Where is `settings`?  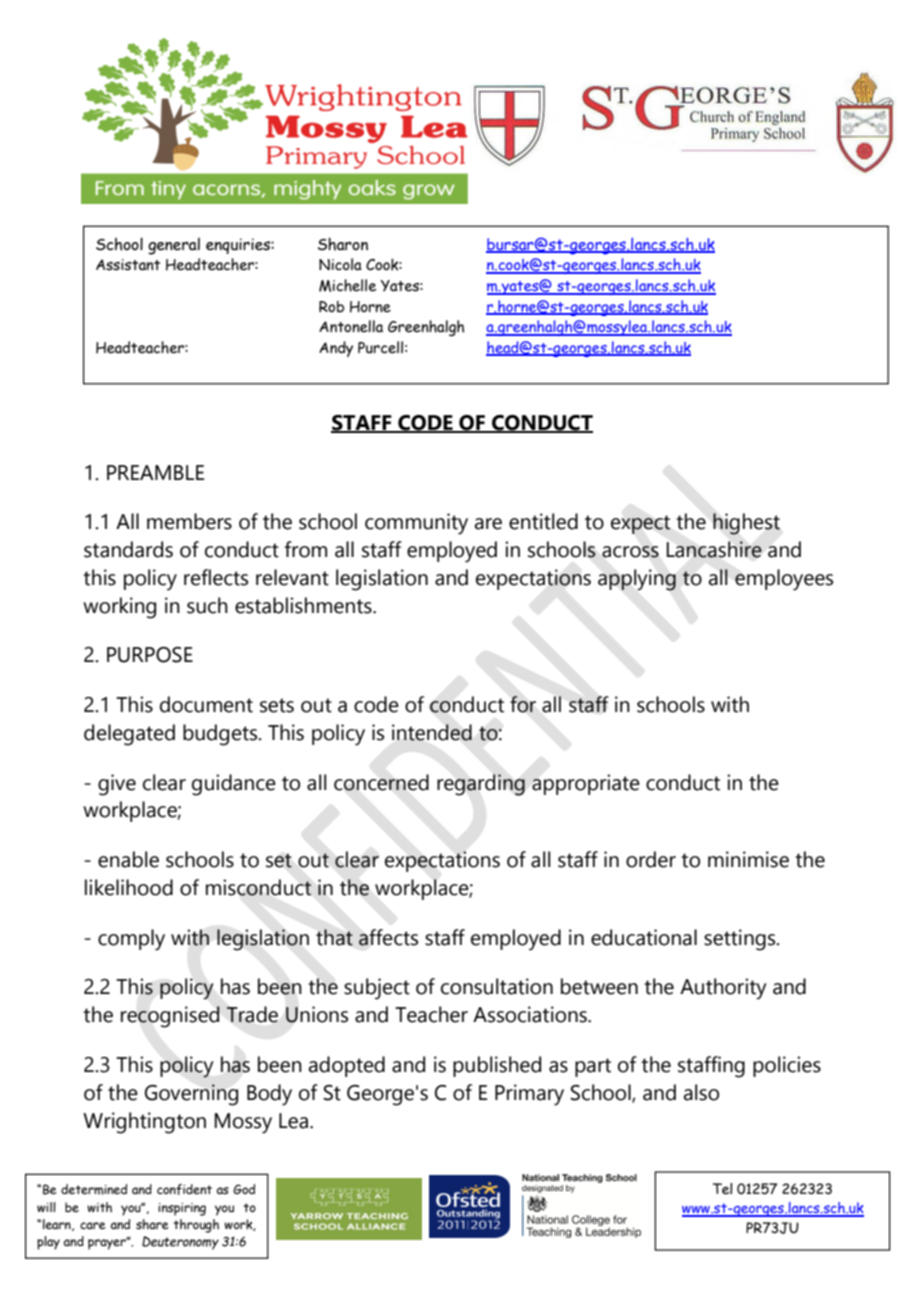
settings is located at coordinates (741, 940).
